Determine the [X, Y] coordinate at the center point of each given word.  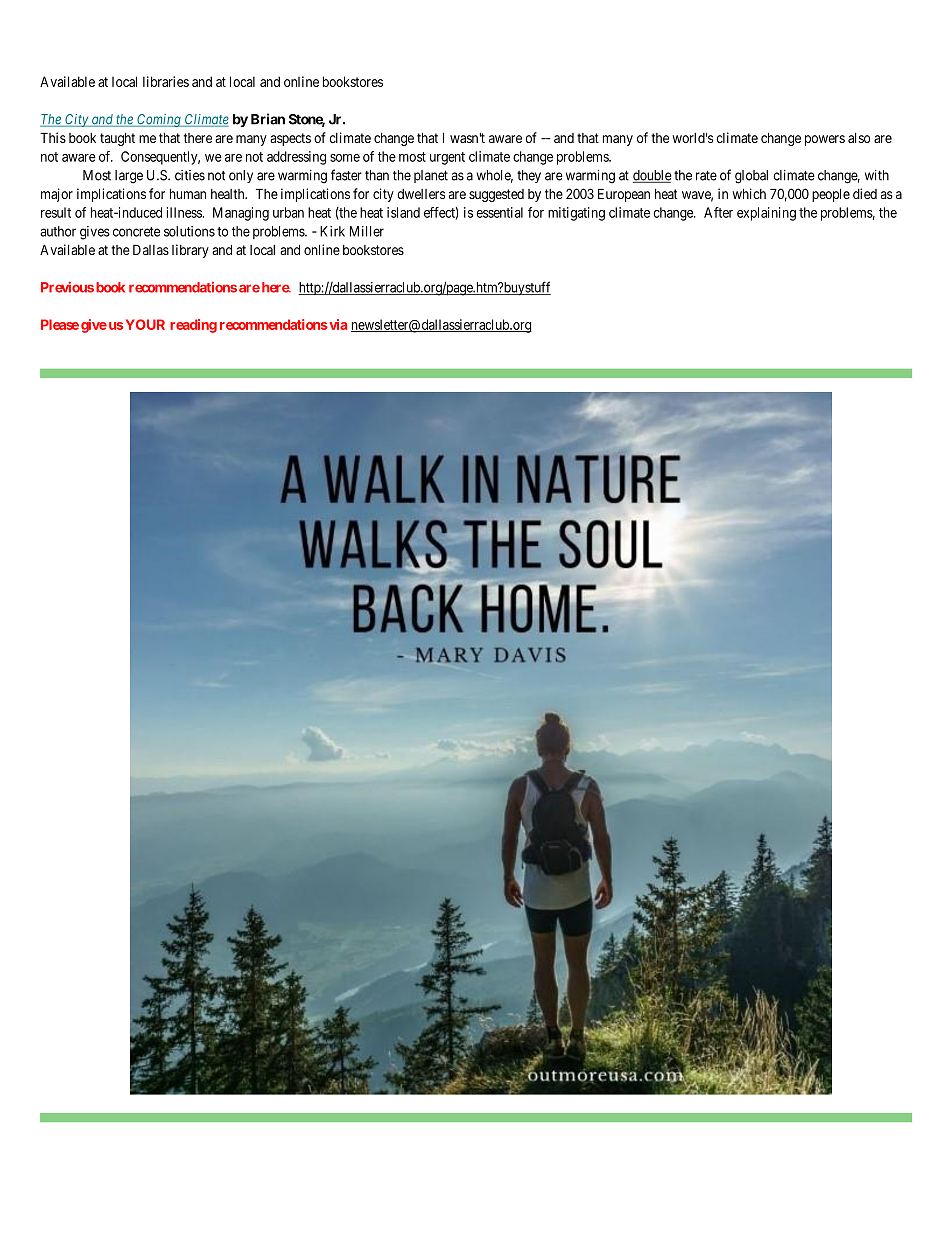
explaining [766, 214]
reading [193, 326]
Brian [268, 119]
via [337, 324]
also [859, 138]
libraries [166, 81]
